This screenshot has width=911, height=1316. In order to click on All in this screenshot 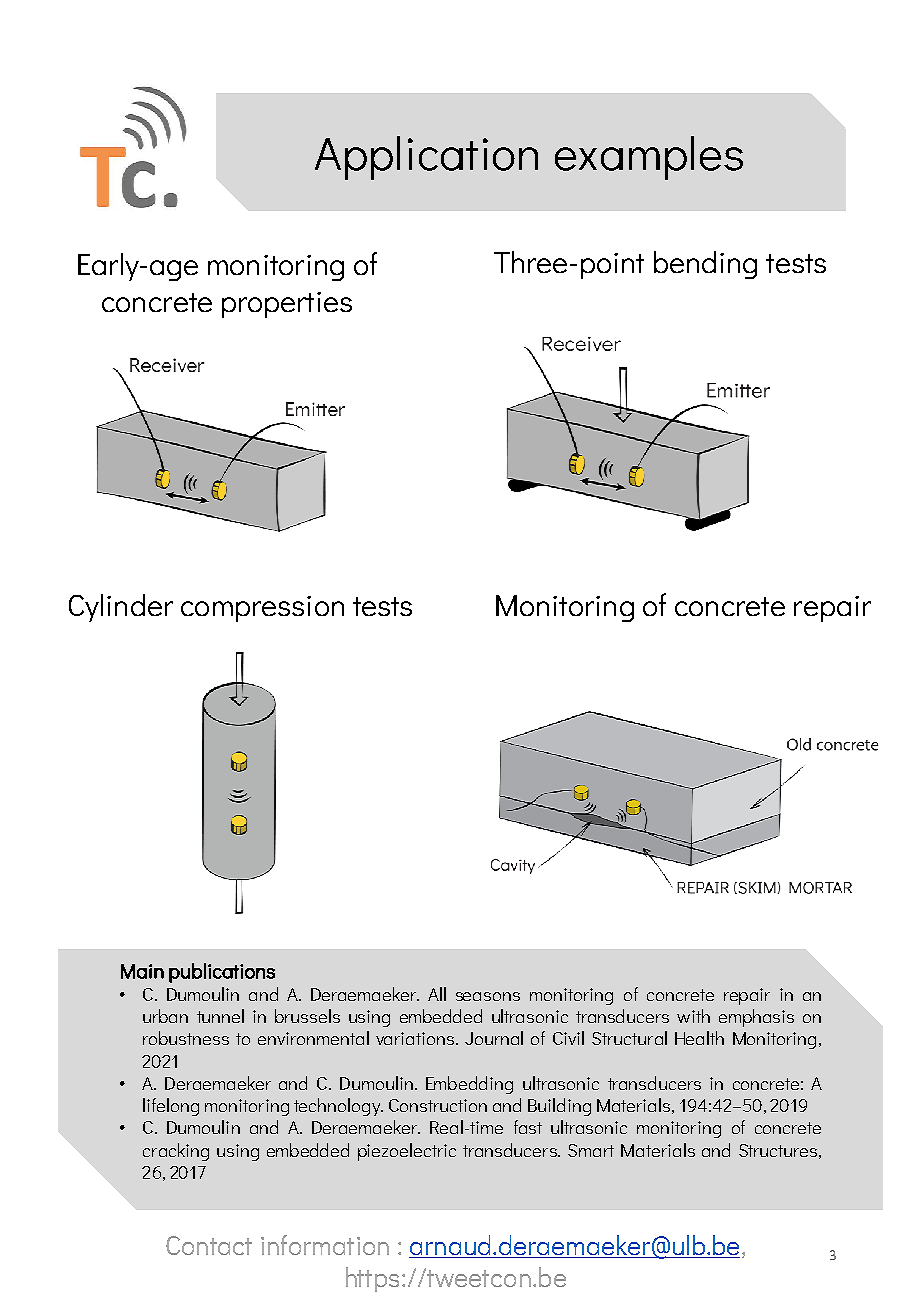, I will do `click(437, 994)`.
